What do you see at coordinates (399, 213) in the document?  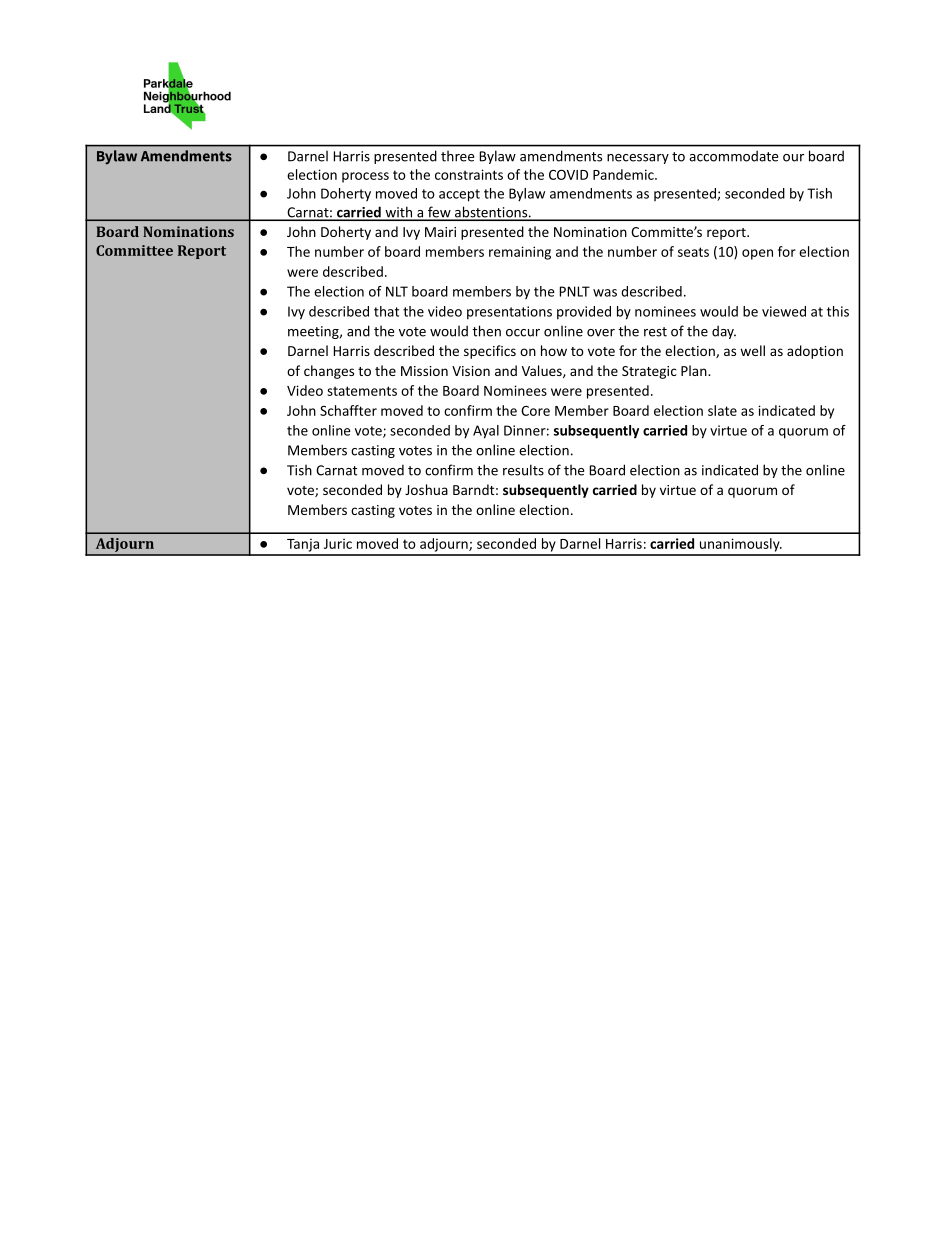 I see `with` at bounding box center [399, 213].
